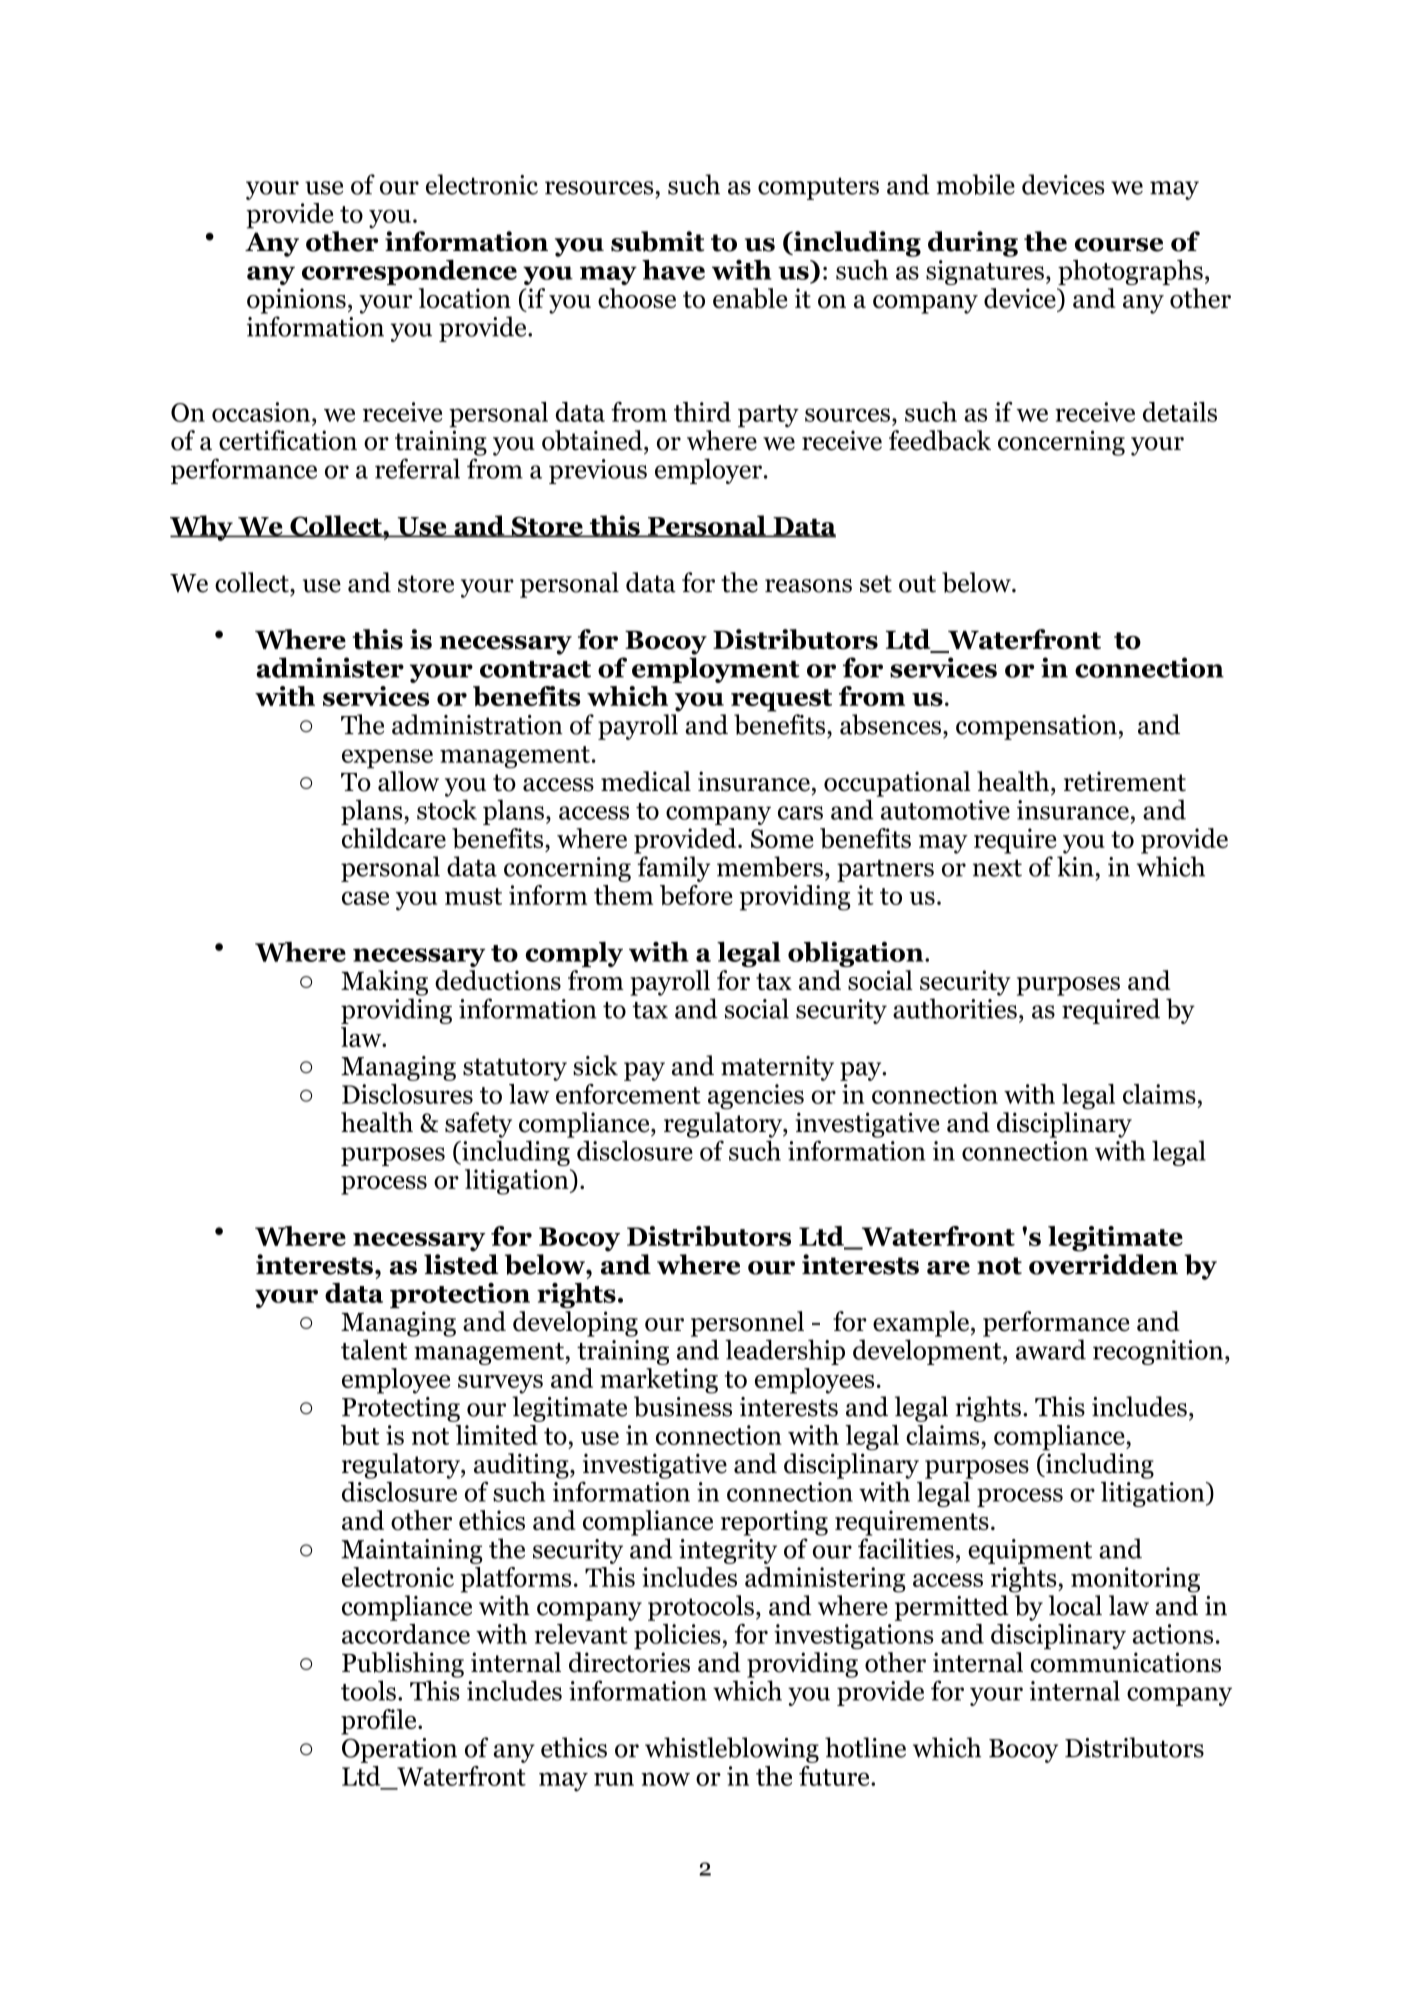  I want to click on Making, so click(384, 983).
